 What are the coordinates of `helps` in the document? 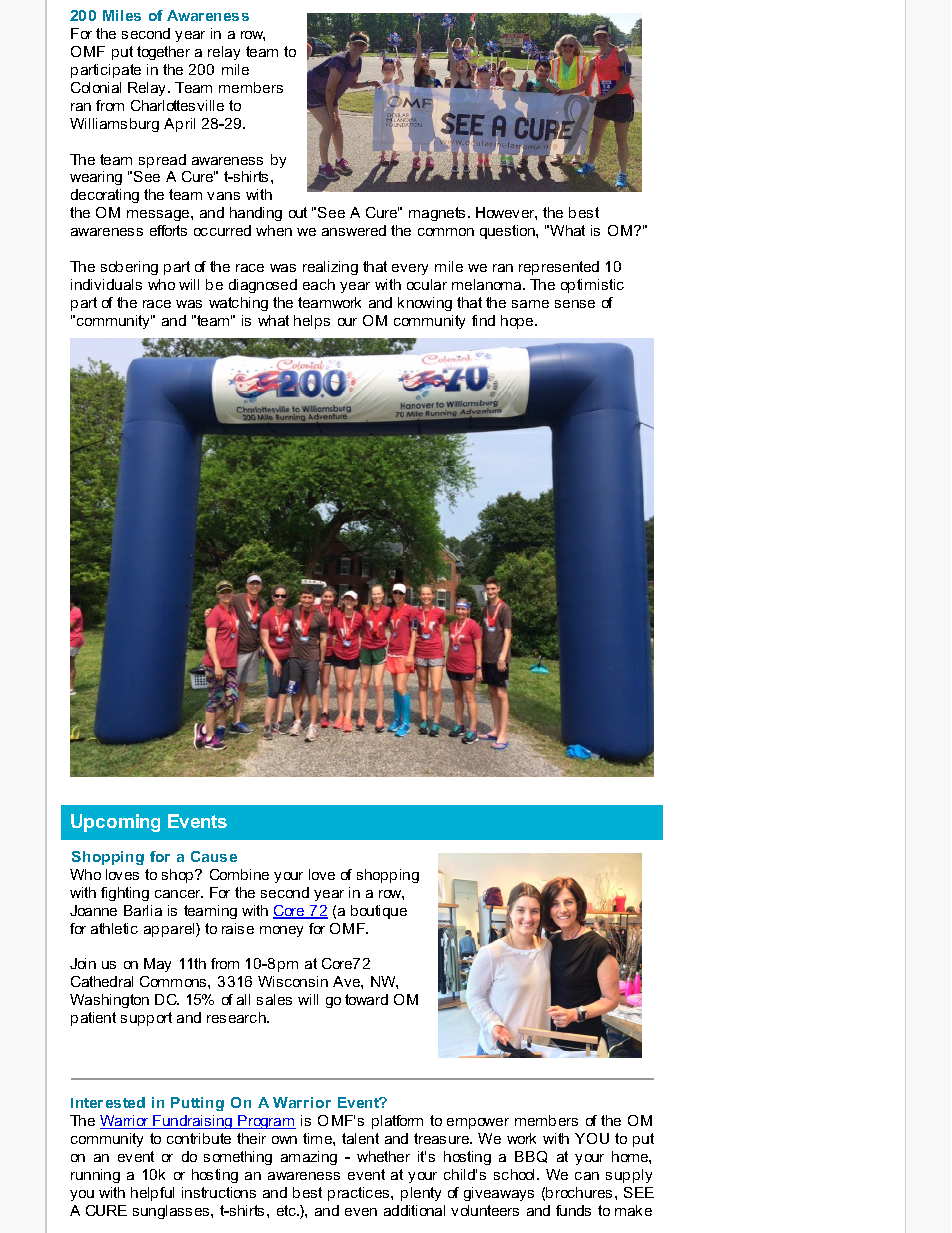 It's located at (312, 322).
